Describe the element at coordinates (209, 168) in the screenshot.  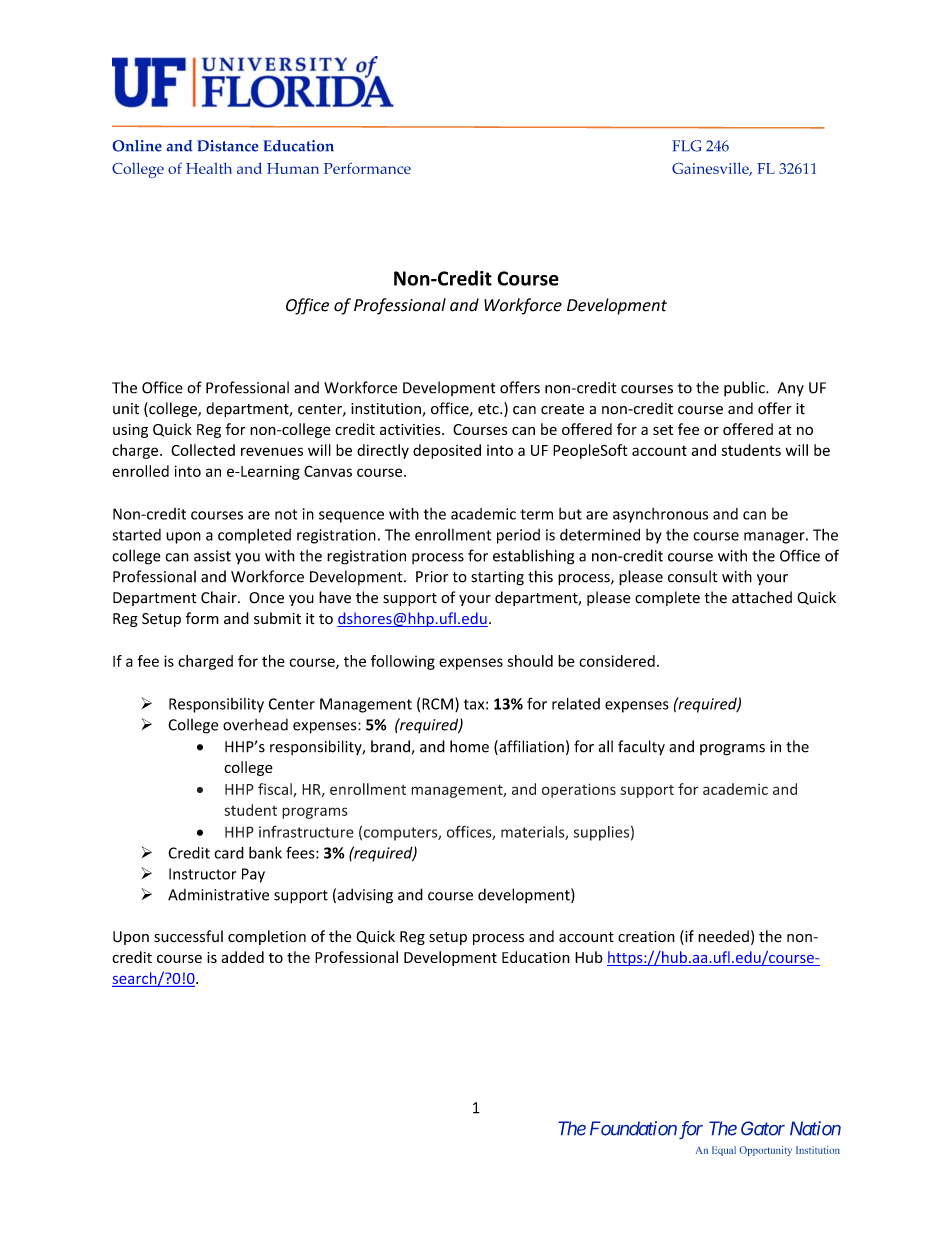
I see `Health` at that location.
